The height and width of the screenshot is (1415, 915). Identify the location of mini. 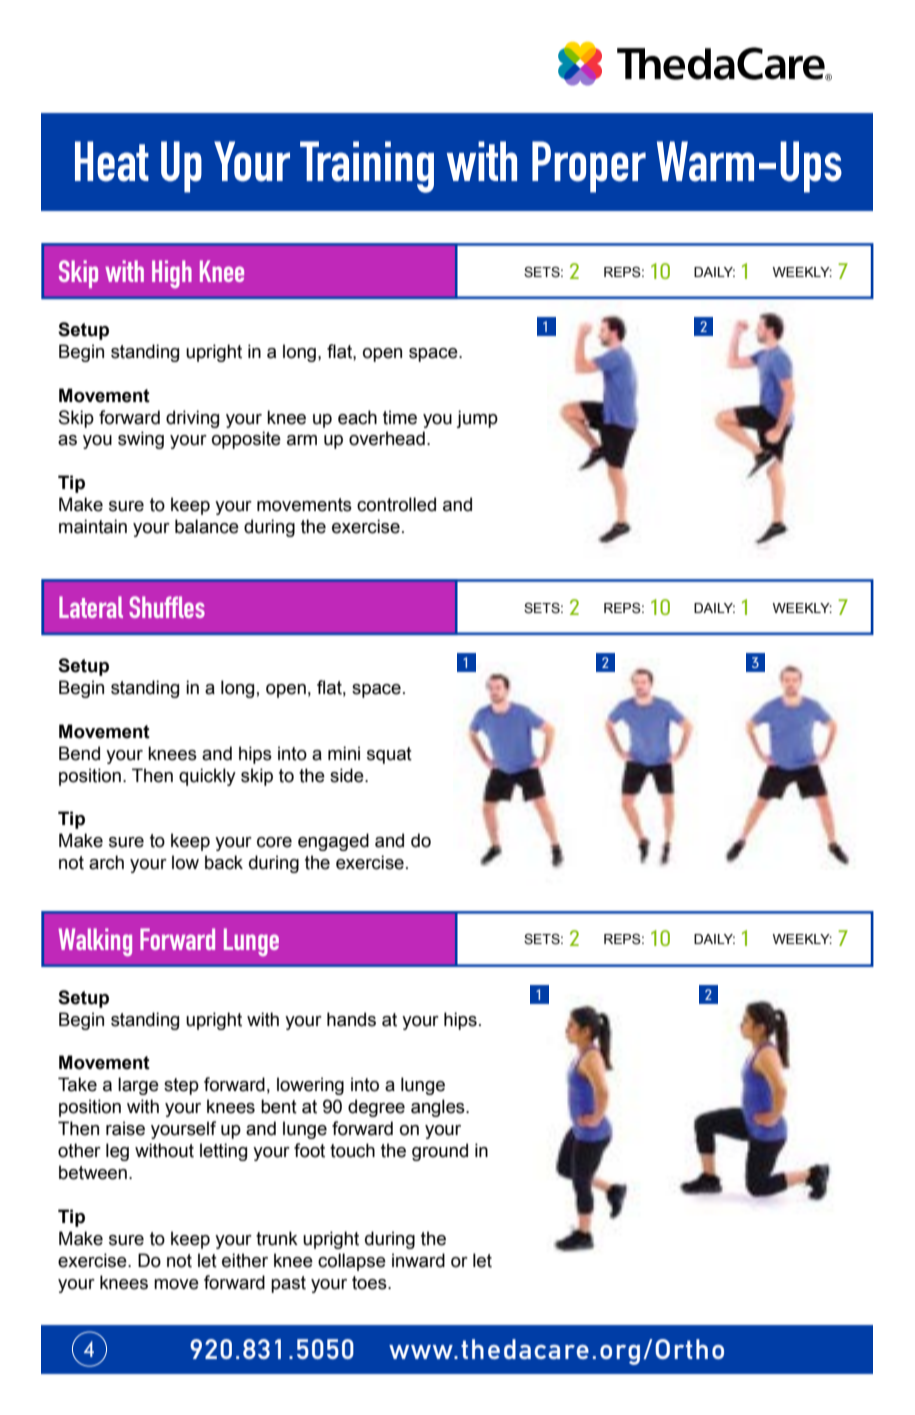
(344, 753).
